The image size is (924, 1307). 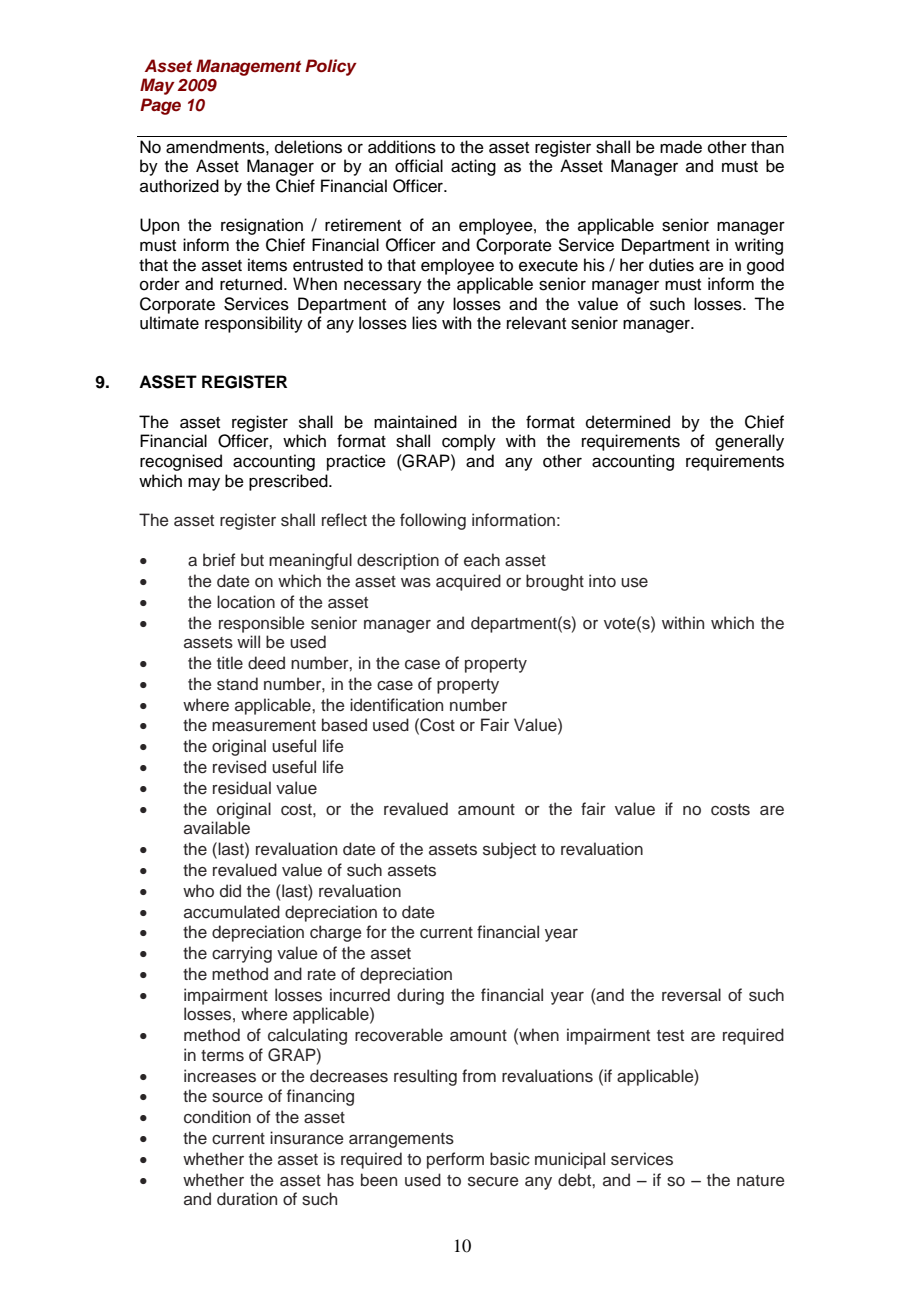 What do you see at coordinates (469, 442) in the document?
I see `comply` at bounding box center [469, 442].
